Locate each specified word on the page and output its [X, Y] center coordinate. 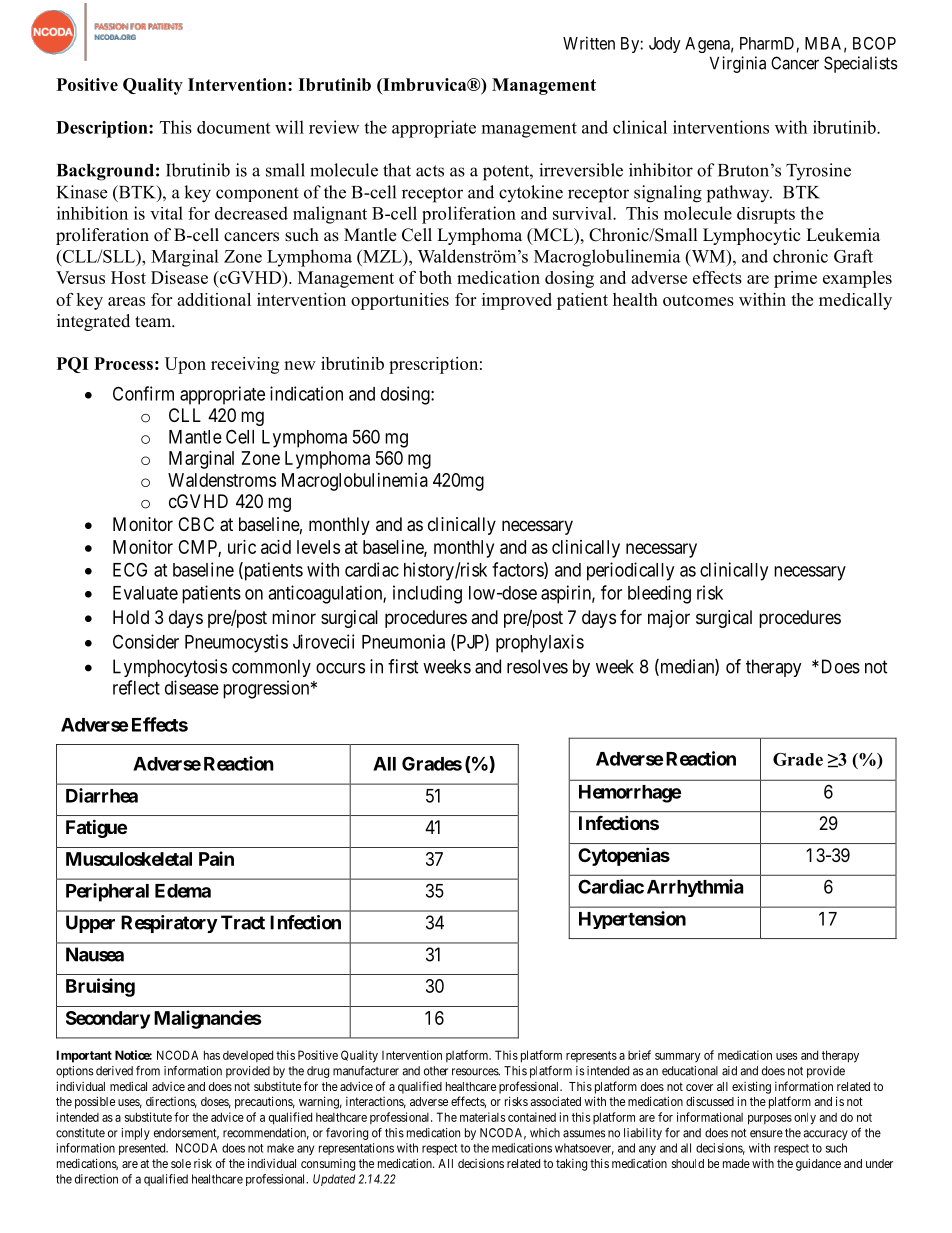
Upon [185, 365]
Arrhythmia [695, 888]
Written [589, 43]
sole [181, 1163]
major [669, 619]
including [427, 594]
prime [795, 279]
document [233, 127]
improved [517, 301]
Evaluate [145, 593]
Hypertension [632, 920]
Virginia [738, 64]
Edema [183, 891]
